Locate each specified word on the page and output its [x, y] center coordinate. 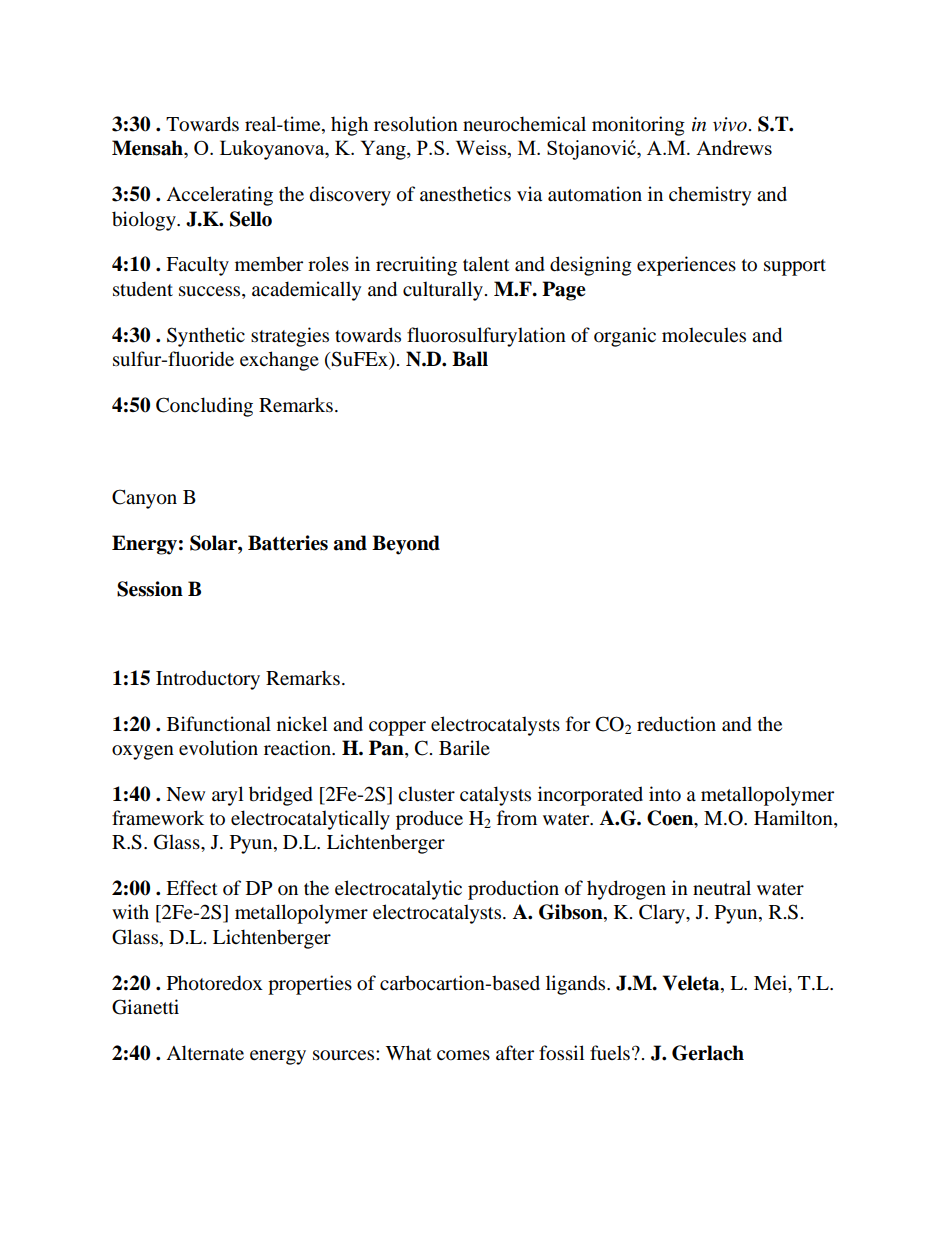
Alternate [205, 1053]
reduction [676, 724]
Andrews [734, 147]
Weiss [482, 149]
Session [150, 589]
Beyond [406, 545]
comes [463, 1055]
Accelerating [219, 196]
